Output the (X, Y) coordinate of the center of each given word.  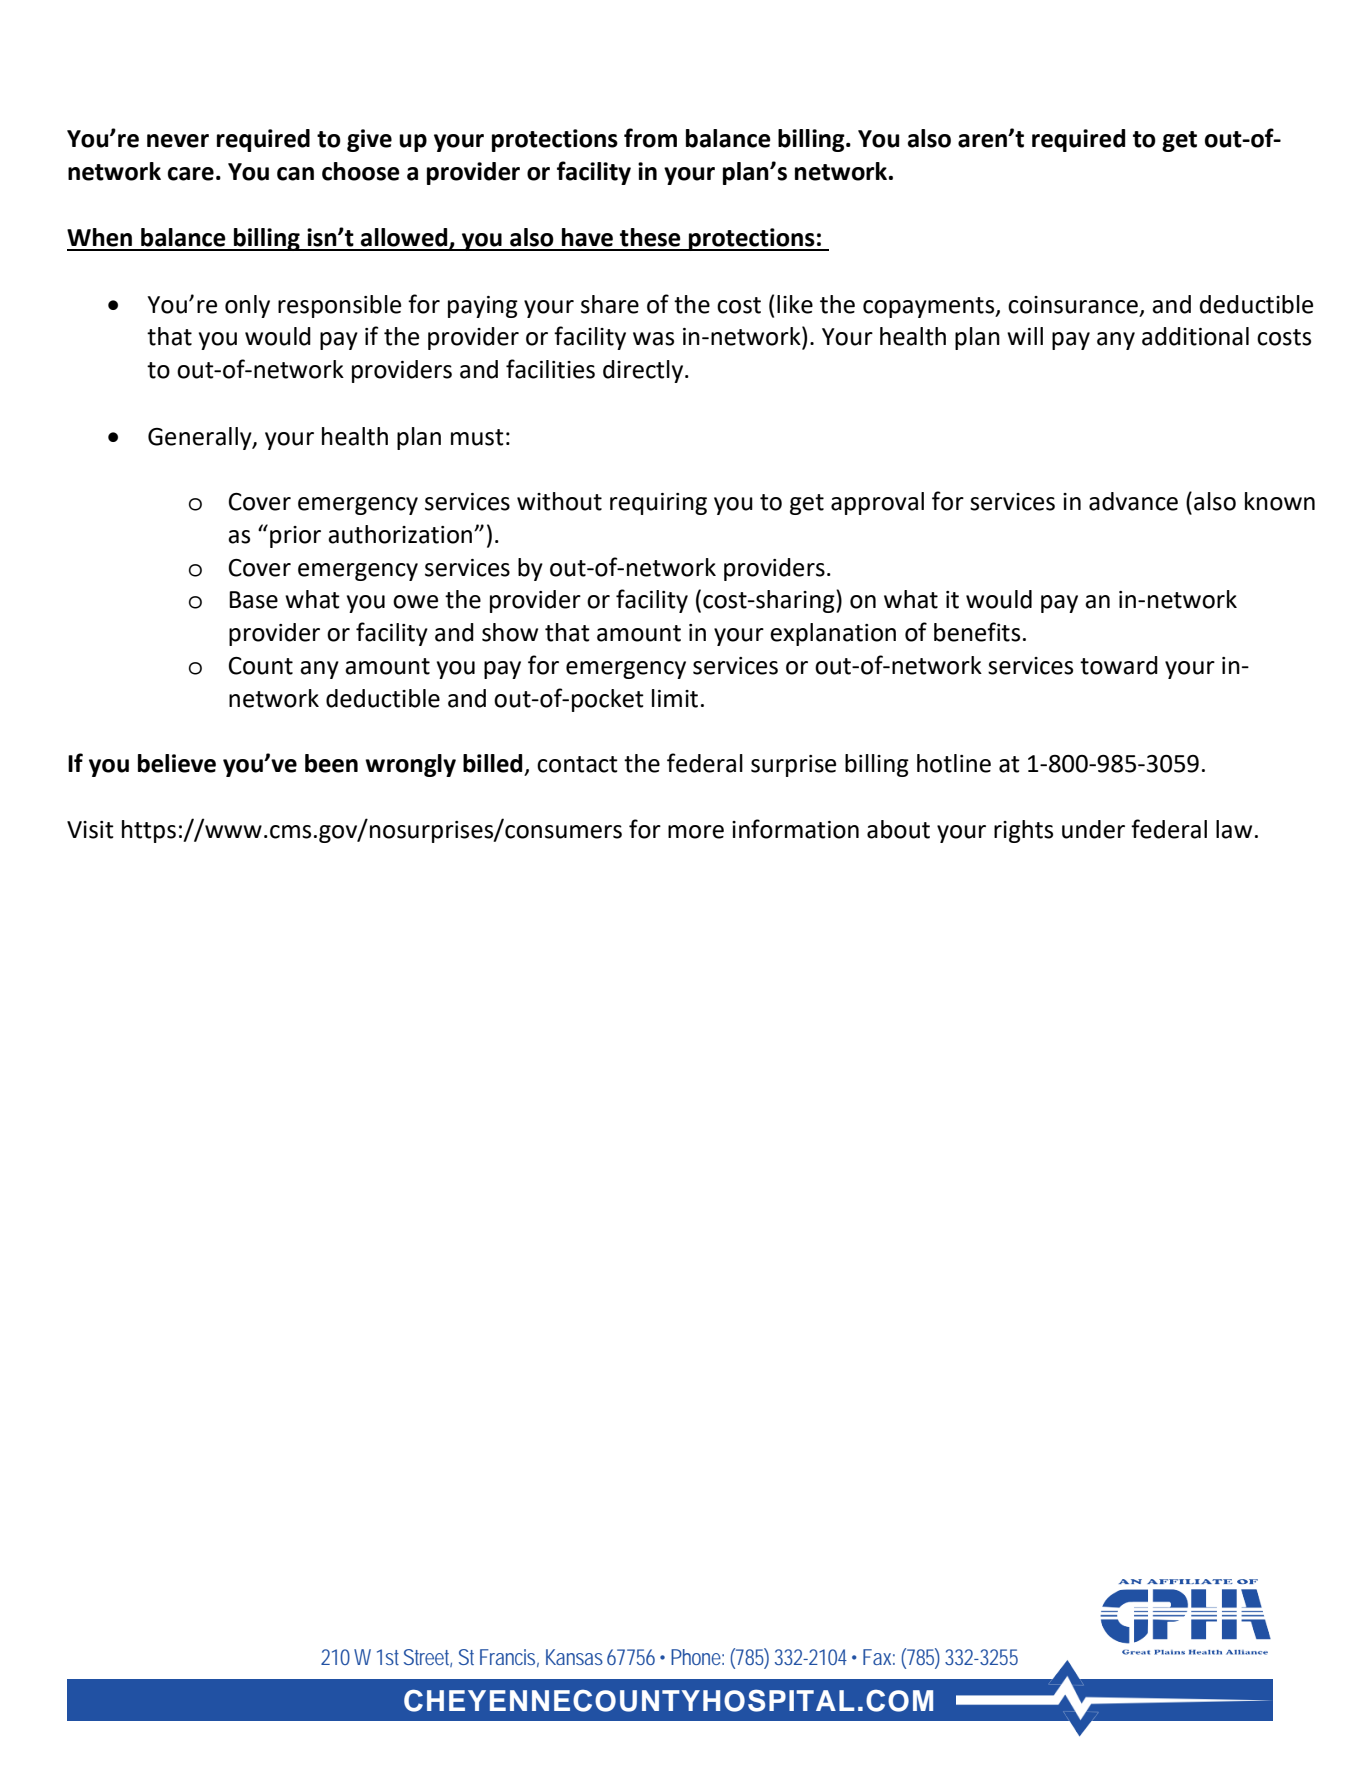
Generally (201, 438)
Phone (697, 1657)
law (1234, 829)
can (295, 174)
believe (177, 763)
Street (428, 1658)
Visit (90, 830)
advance (1133, 501)
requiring (658, 504)
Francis (509, 1658)
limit (675, 698)
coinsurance (1073, 305)
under (1093, 829)
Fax (879, 1657)
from (650, 138)
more (696, 832)
